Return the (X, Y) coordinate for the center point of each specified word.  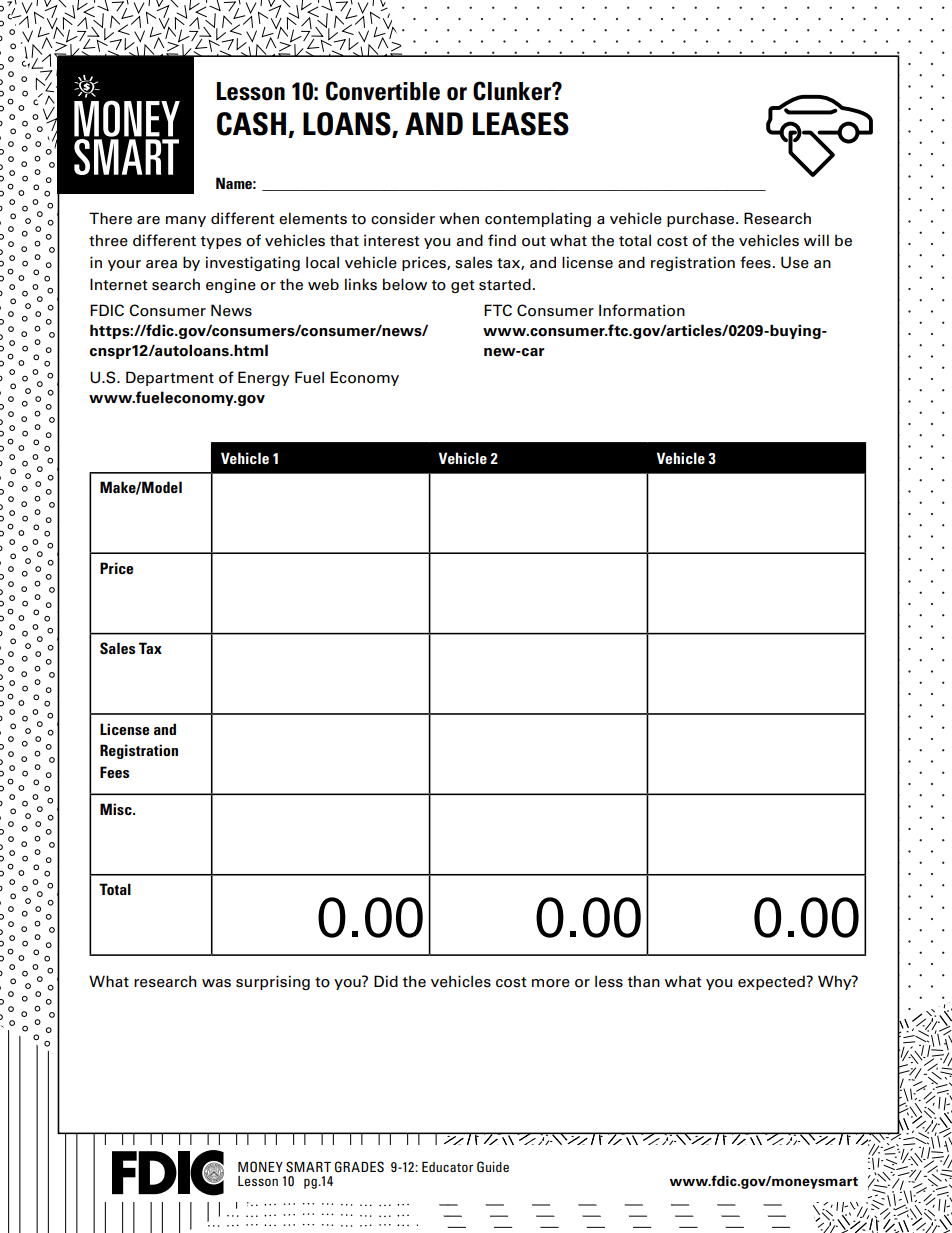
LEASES (521, 124)
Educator (447, 1167)
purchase (702, 219)
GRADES (359, 1167)
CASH (251, 124)
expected (772, 982)
